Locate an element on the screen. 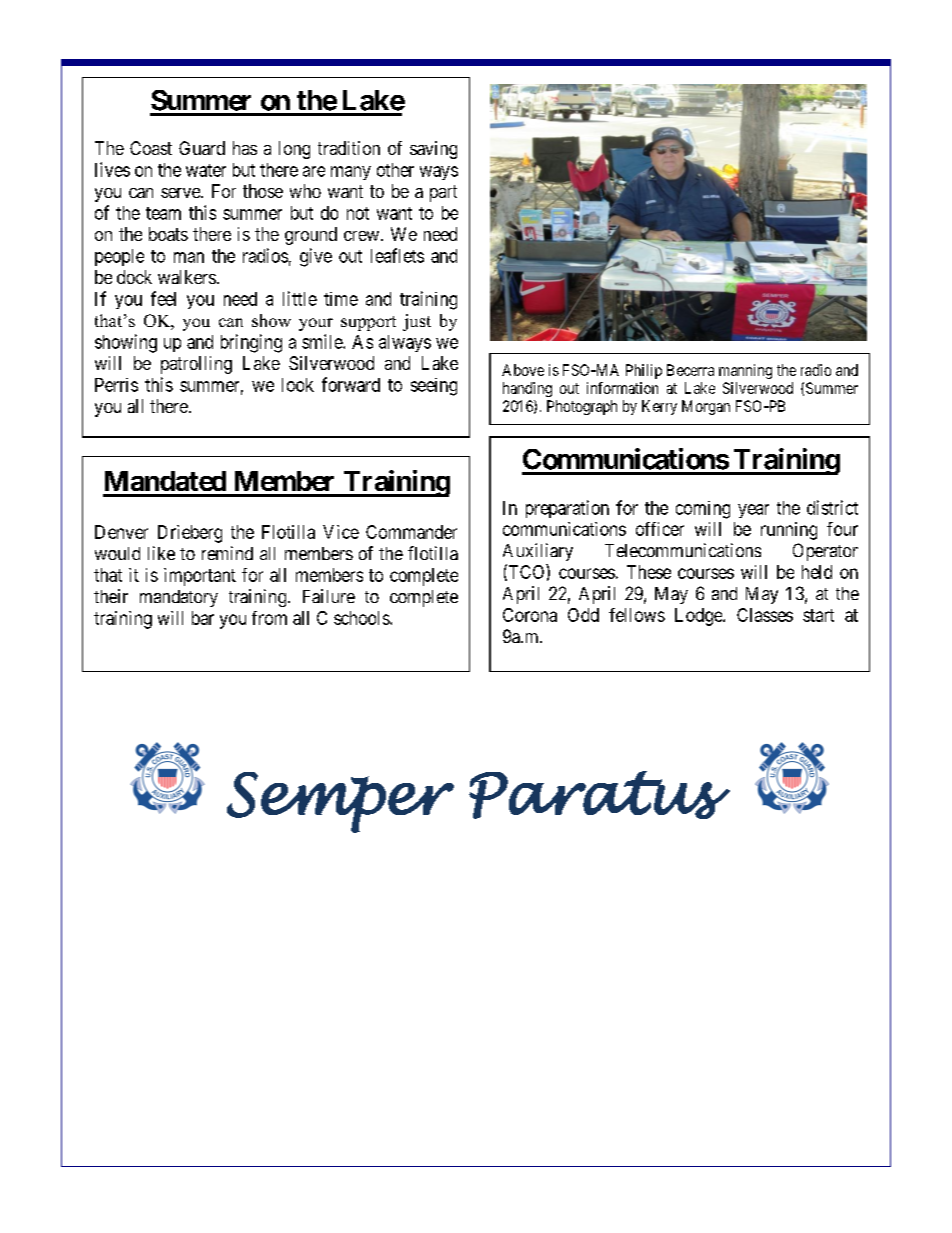  Auxiliary is located at coordinates (538, 552).
